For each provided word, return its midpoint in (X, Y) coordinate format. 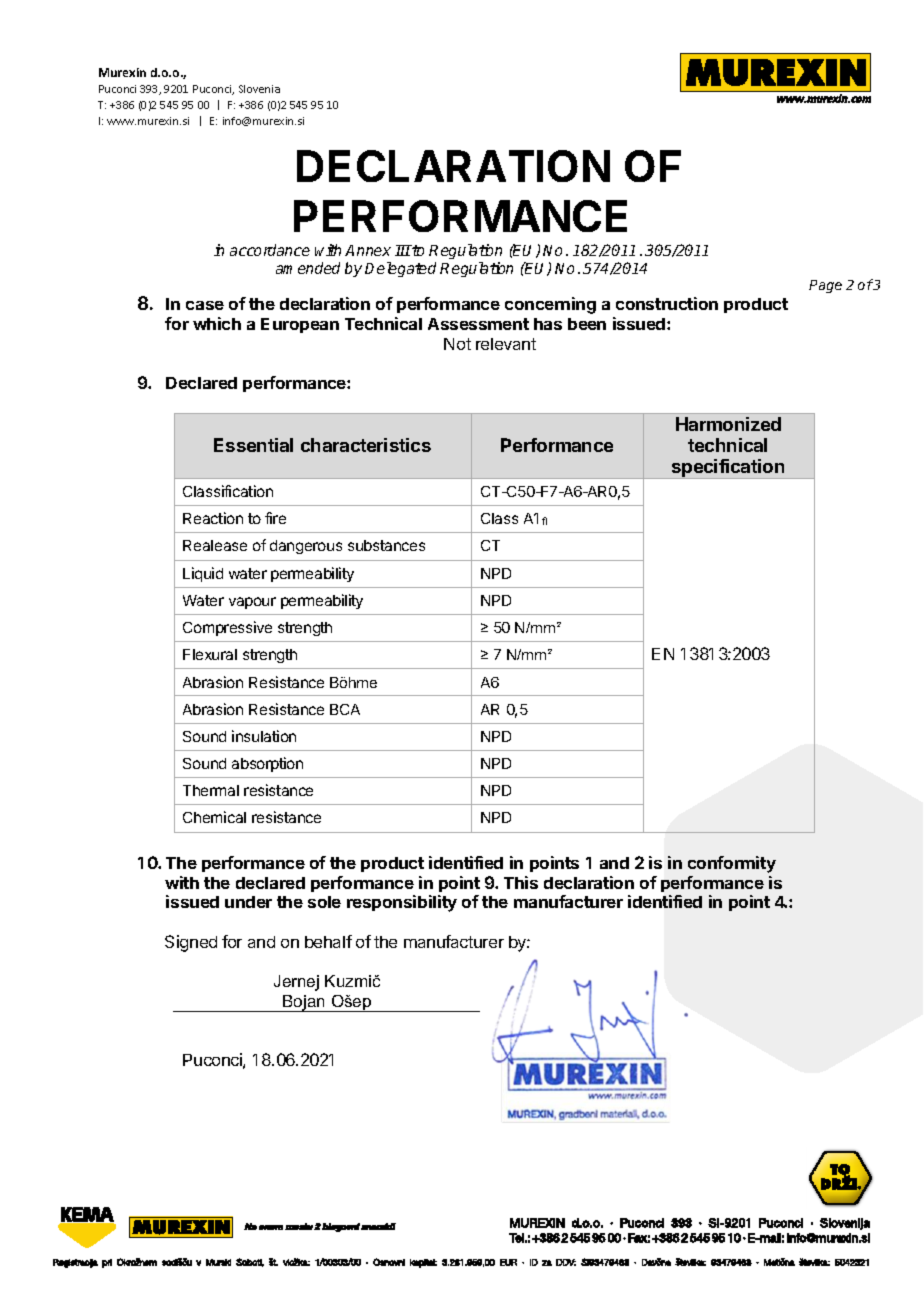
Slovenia (259, 89)
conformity (732, 864)
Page (825, 286)
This (521, 882)
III (403, 250)
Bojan (304, 1003)
